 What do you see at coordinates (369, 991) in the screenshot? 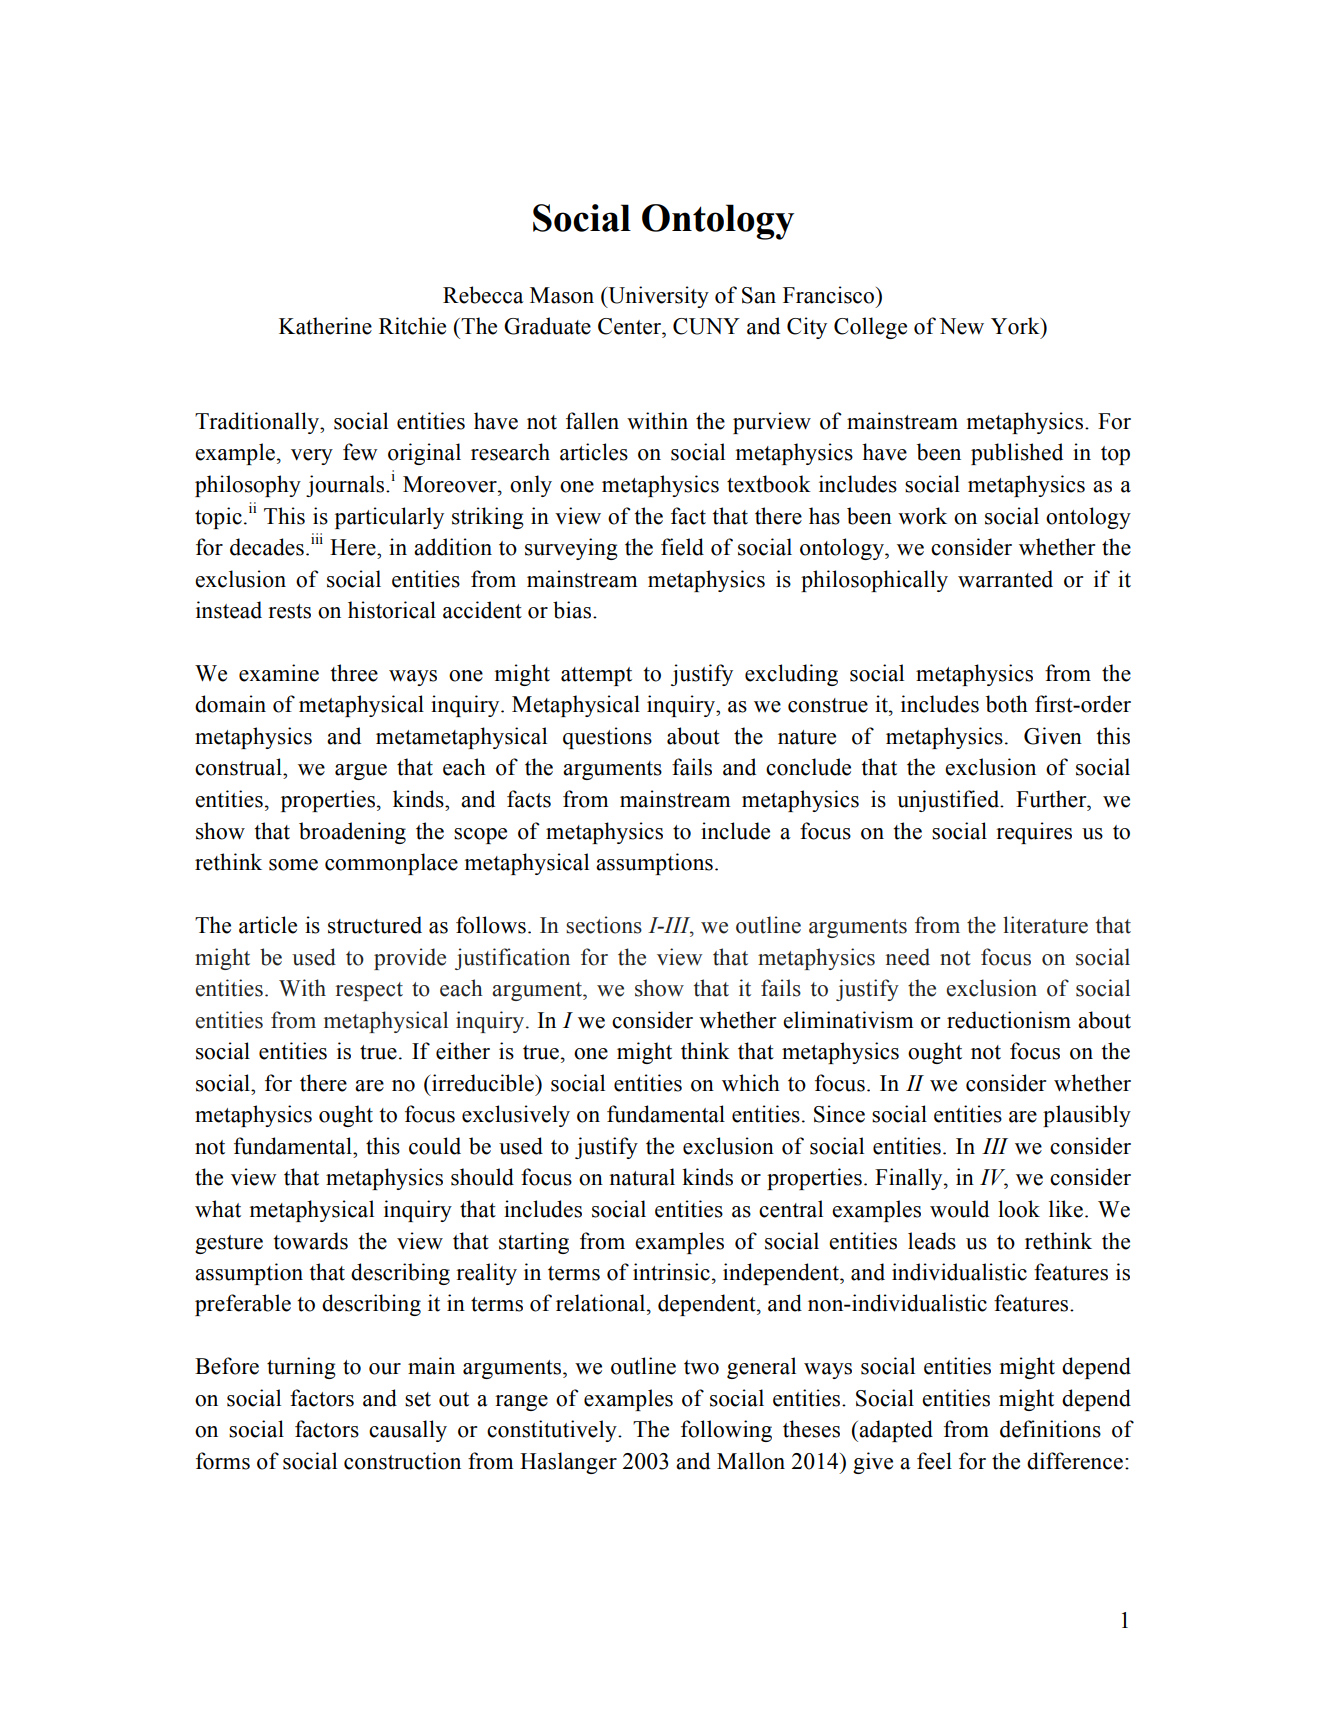
I see `respect` at bounding box center [369, 991].
